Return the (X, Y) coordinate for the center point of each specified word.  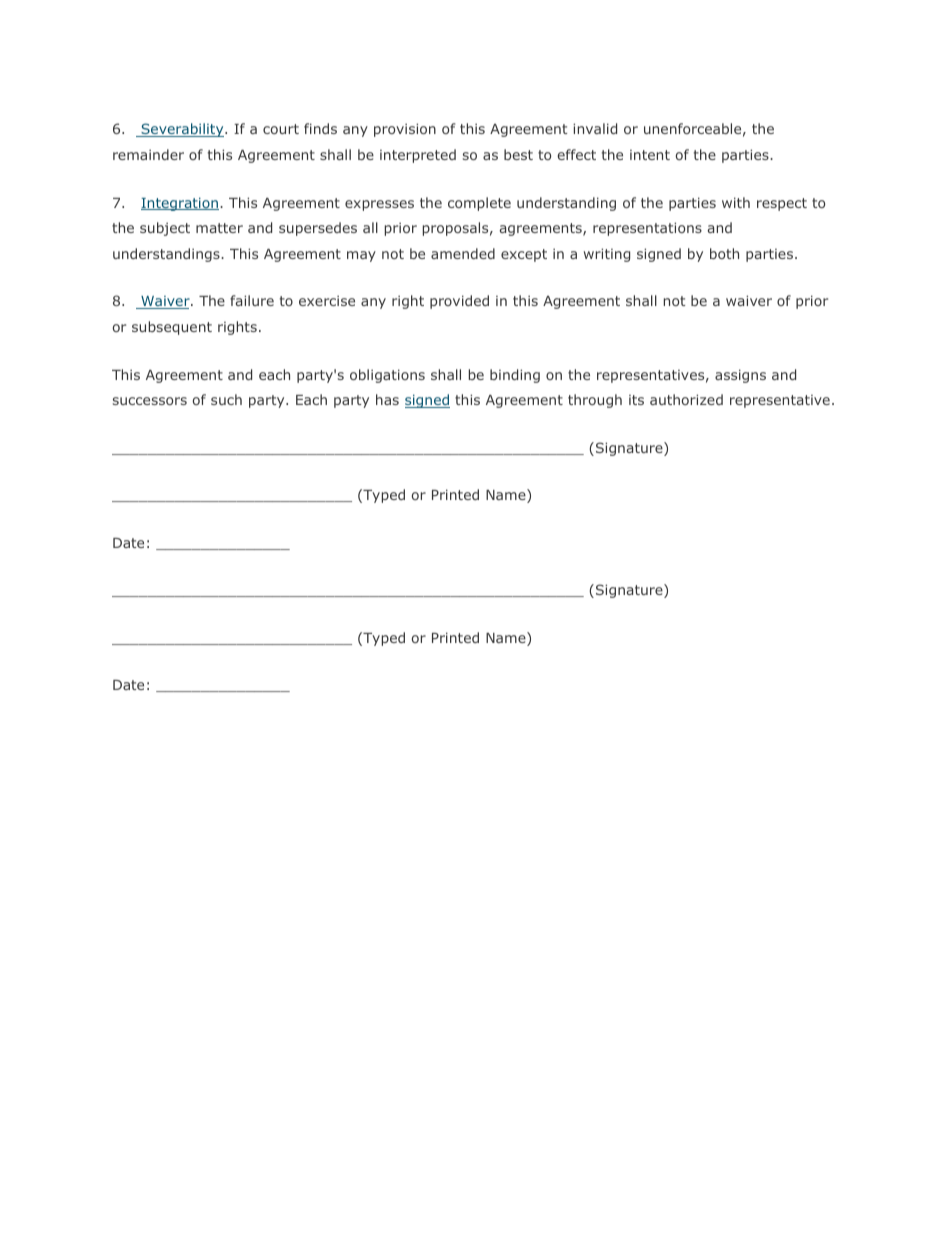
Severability (182, 130)
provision (405, 130)
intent (650, 155)
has (387, 399)
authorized (686, 399)
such (226, 399)
